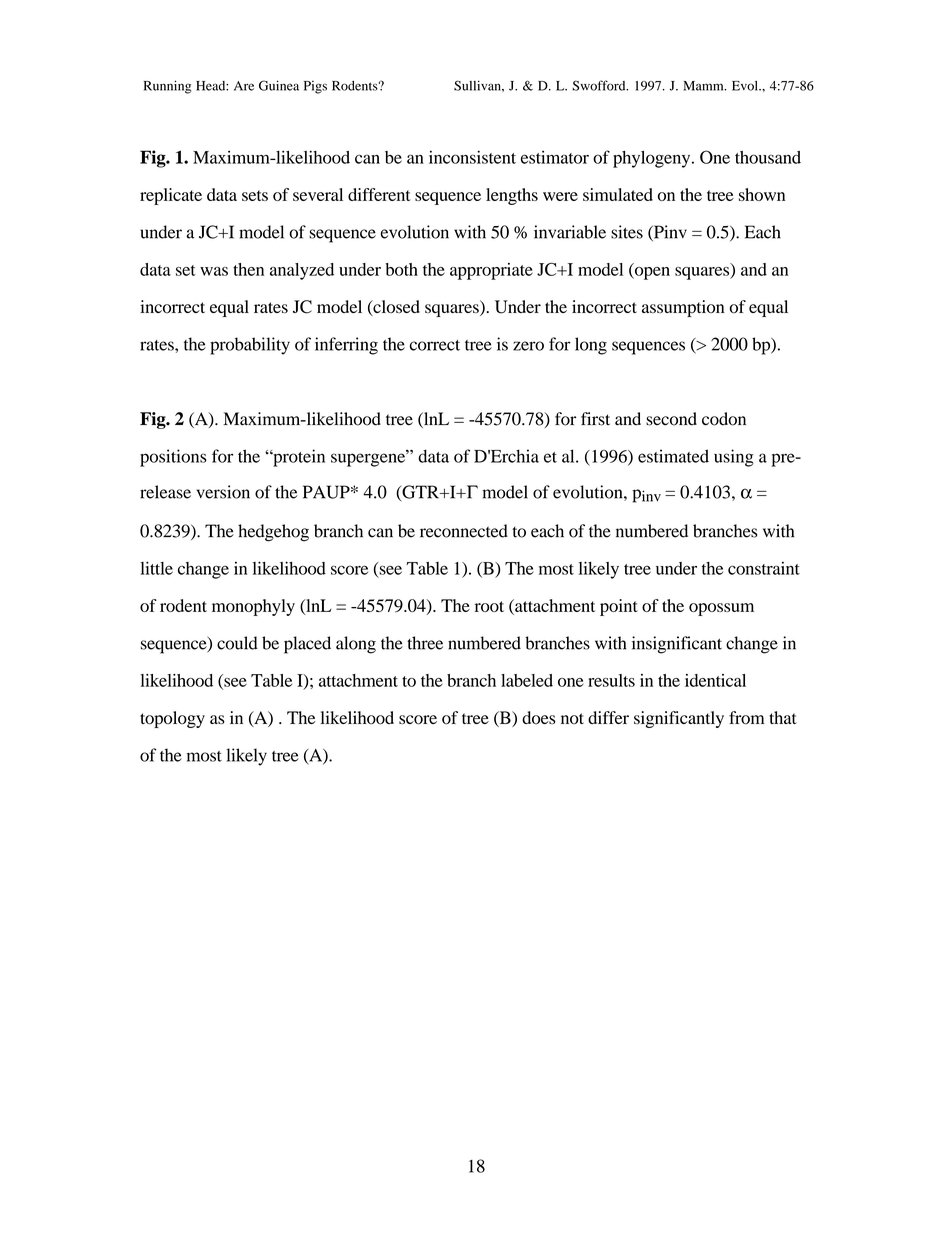  What do you see at coordinates (768, 157) in the page?
I see `thousand` at bounding box center [768, 157].
